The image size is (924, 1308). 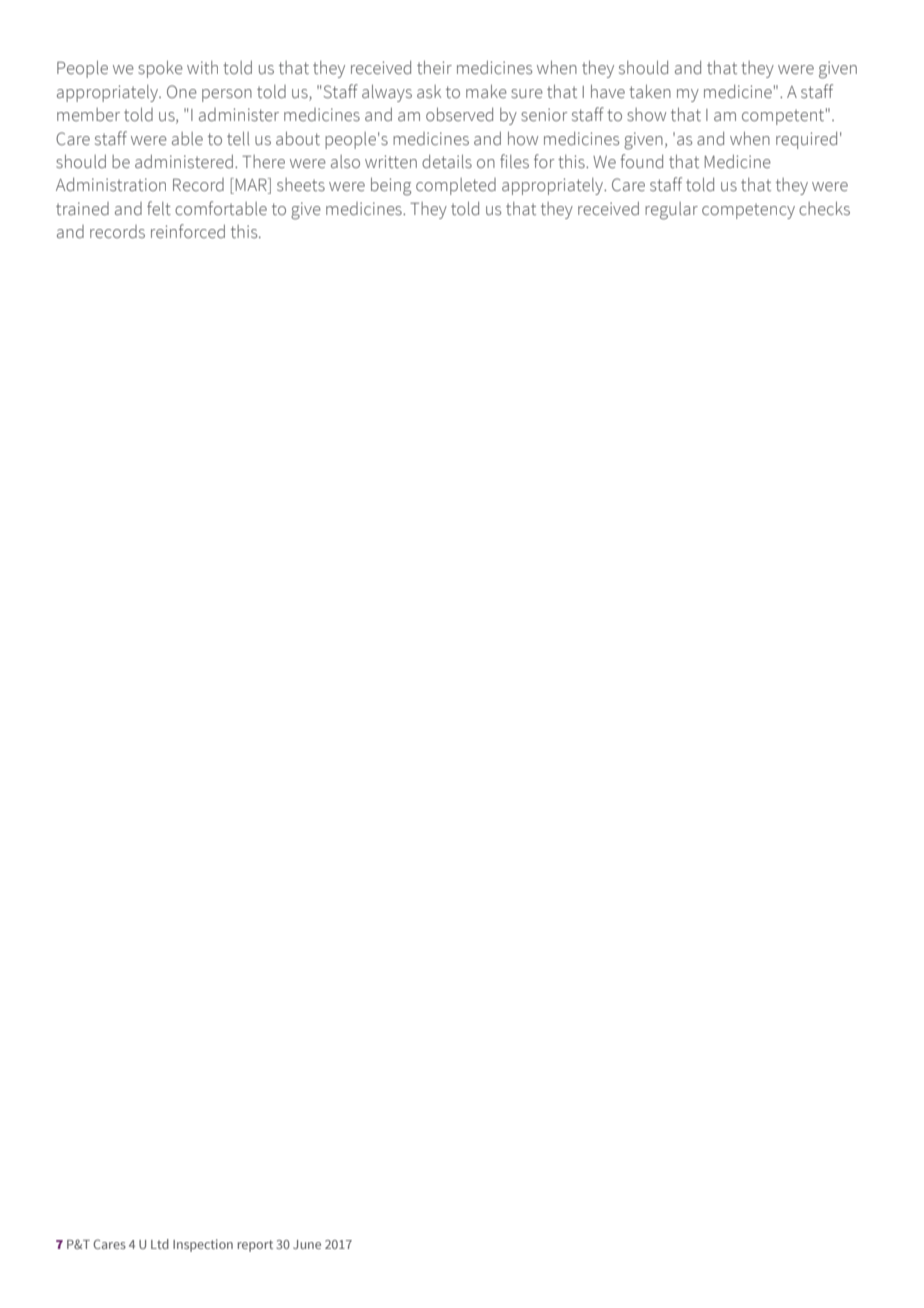 I want to click on completed, so click(x=456, y=186).
